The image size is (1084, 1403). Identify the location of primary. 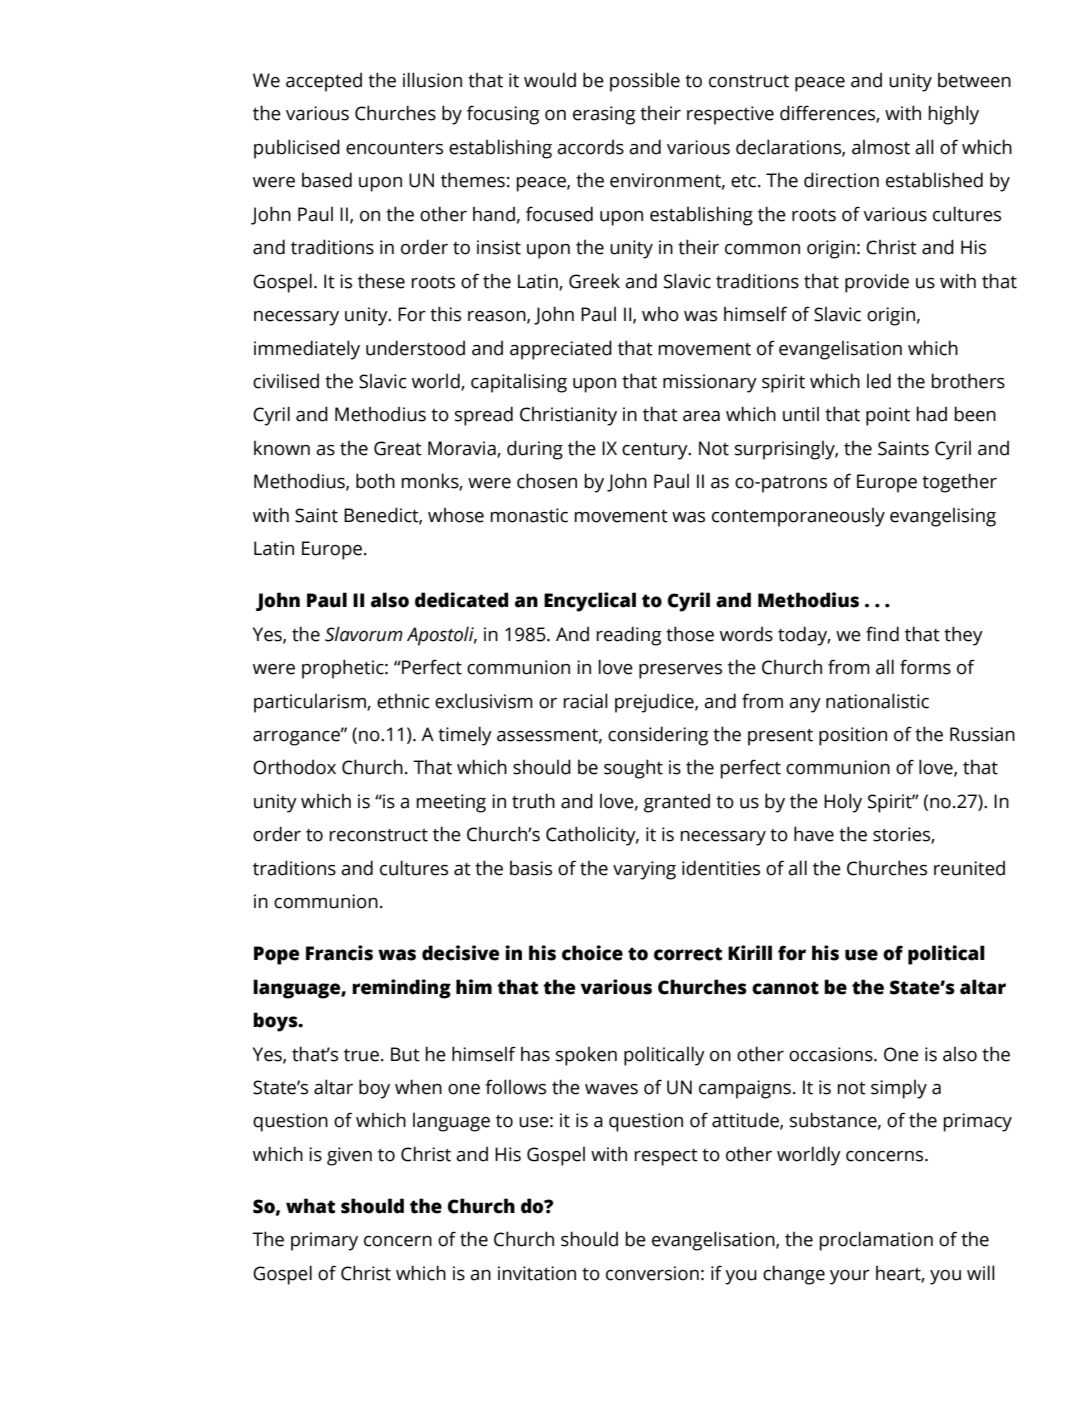
(324, 1241).
